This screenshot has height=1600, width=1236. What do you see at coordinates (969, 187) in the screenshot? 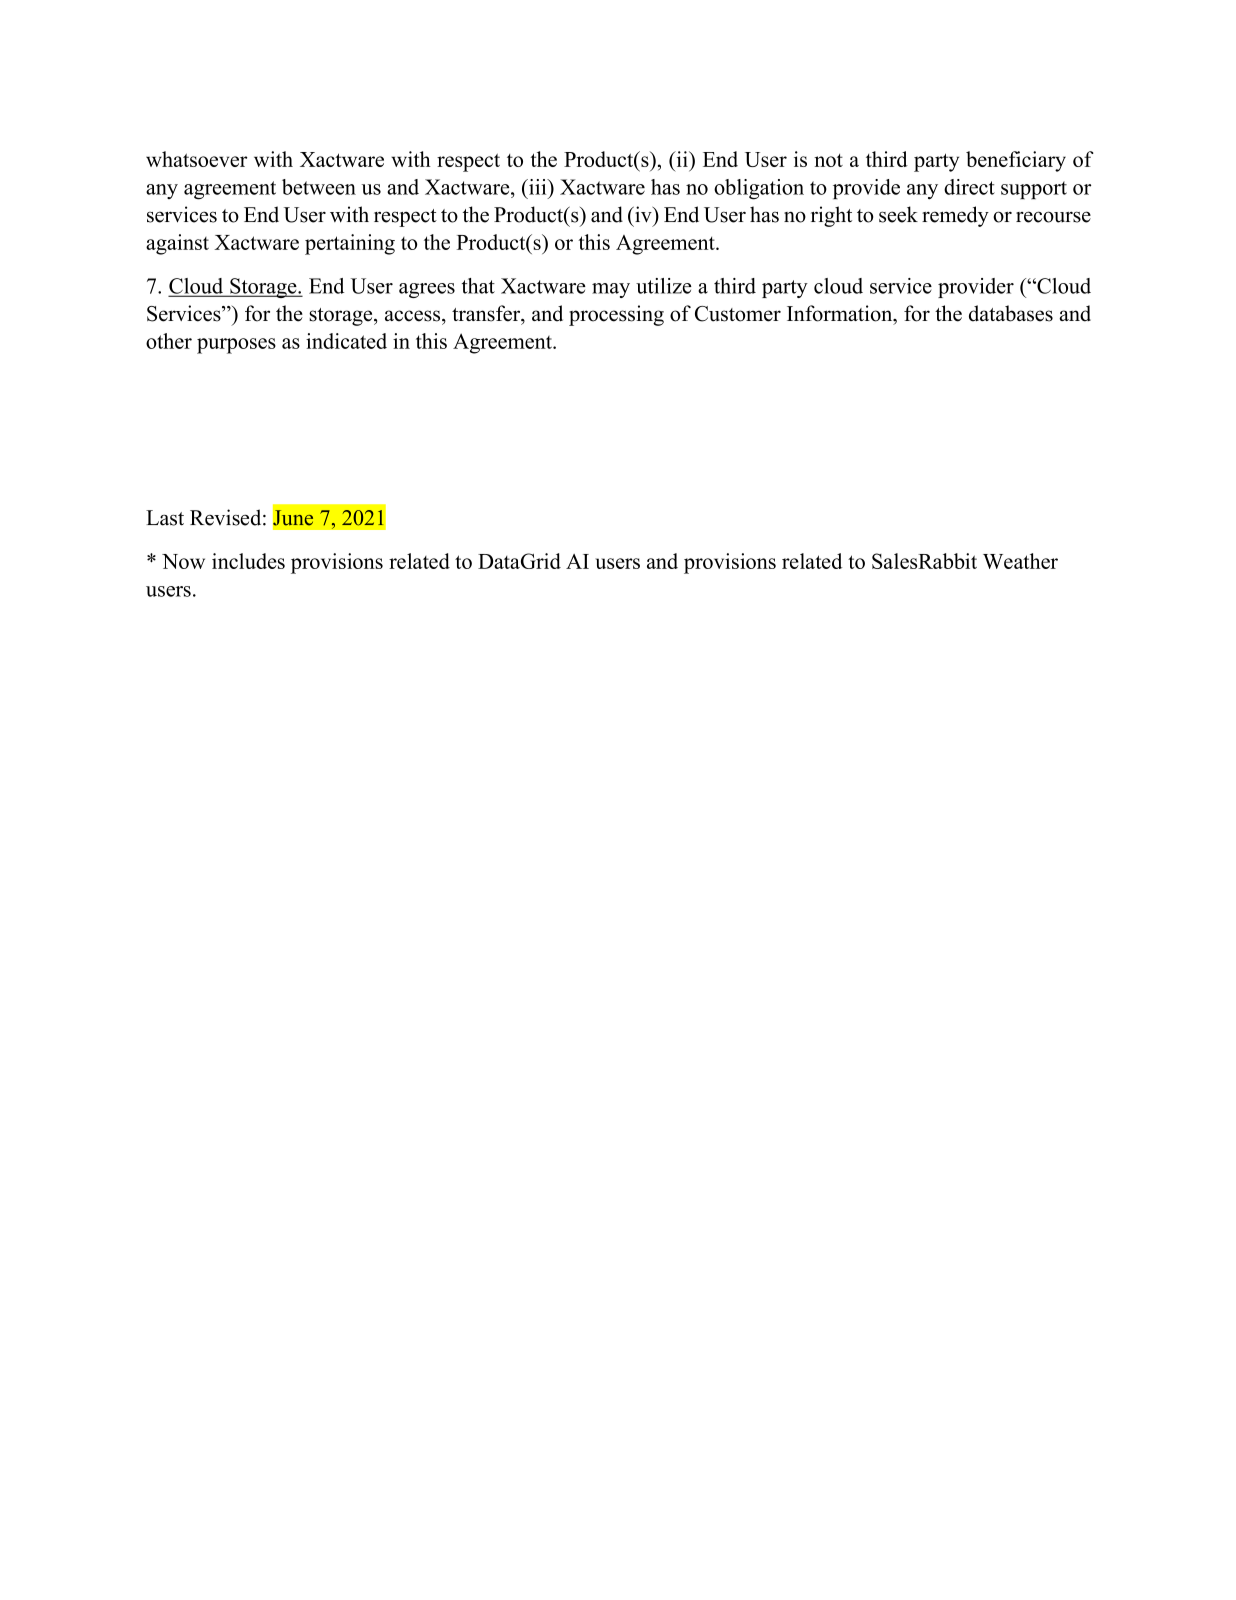
I see `direct` at bounding box center [969, 187].
